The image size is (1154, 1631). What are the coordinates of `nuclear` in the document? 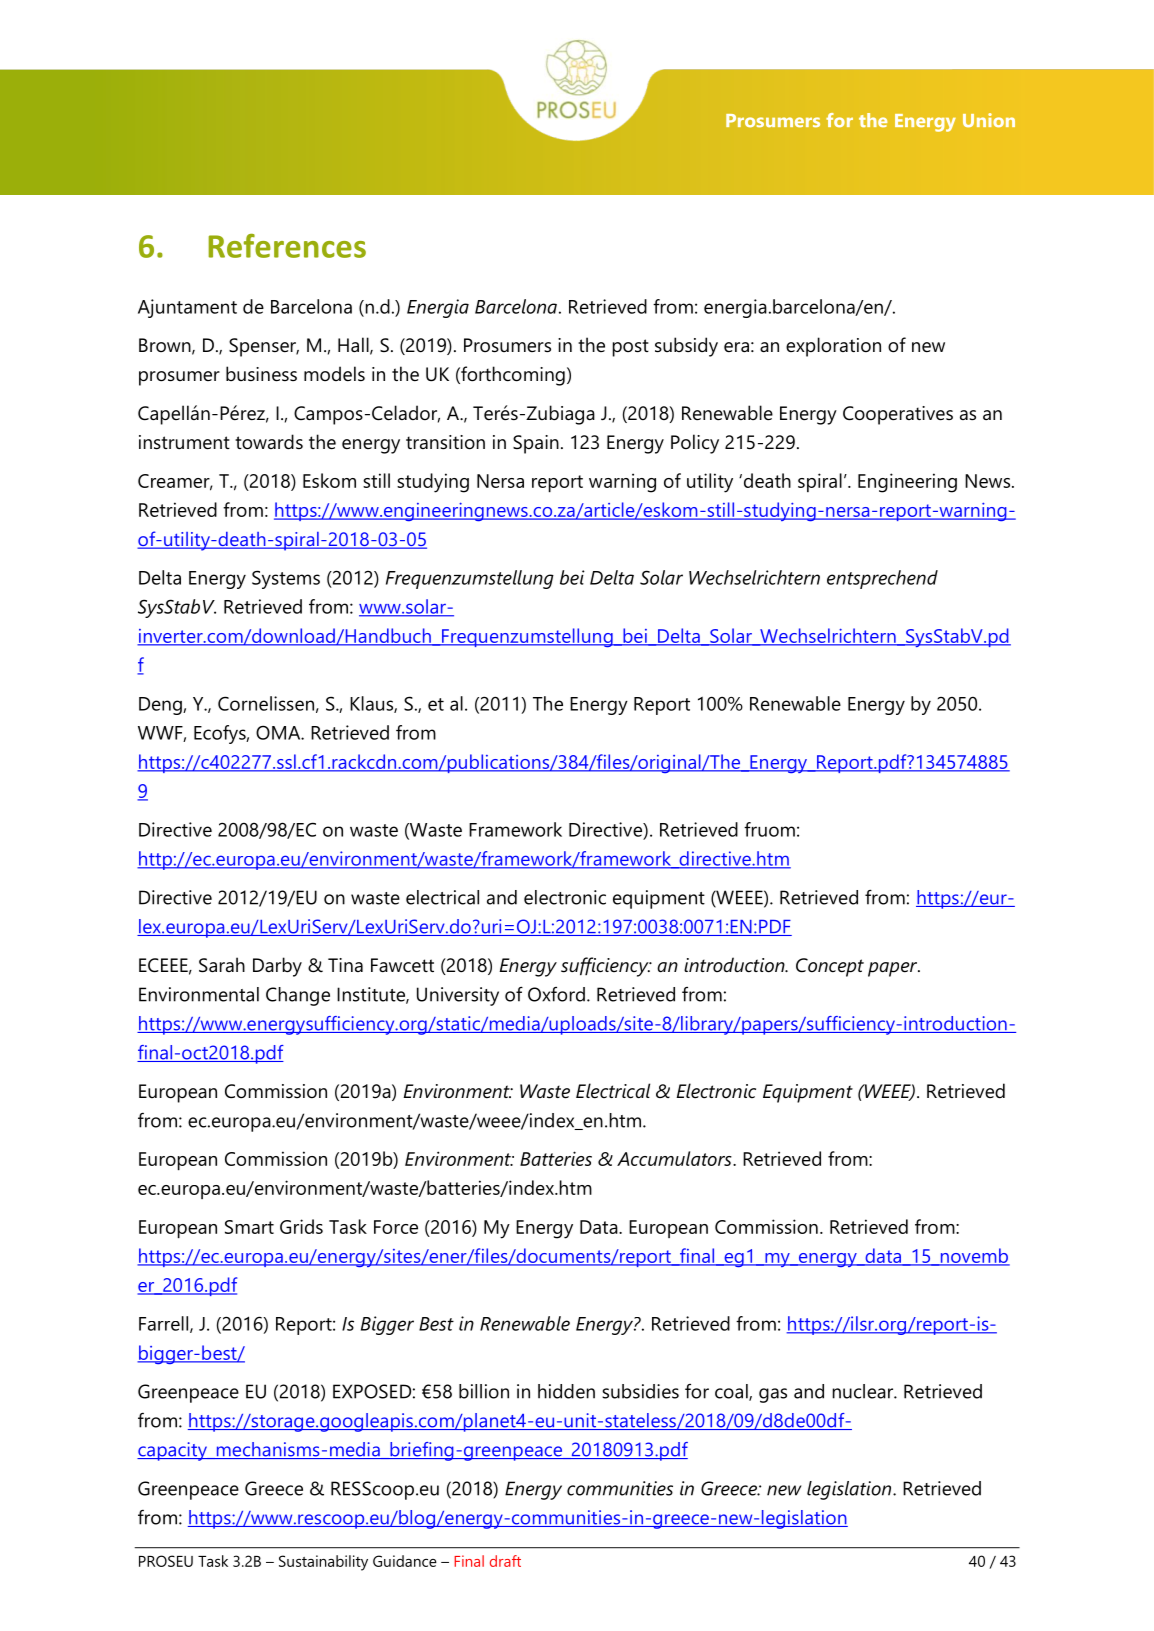 It's located at (864, 1391).
